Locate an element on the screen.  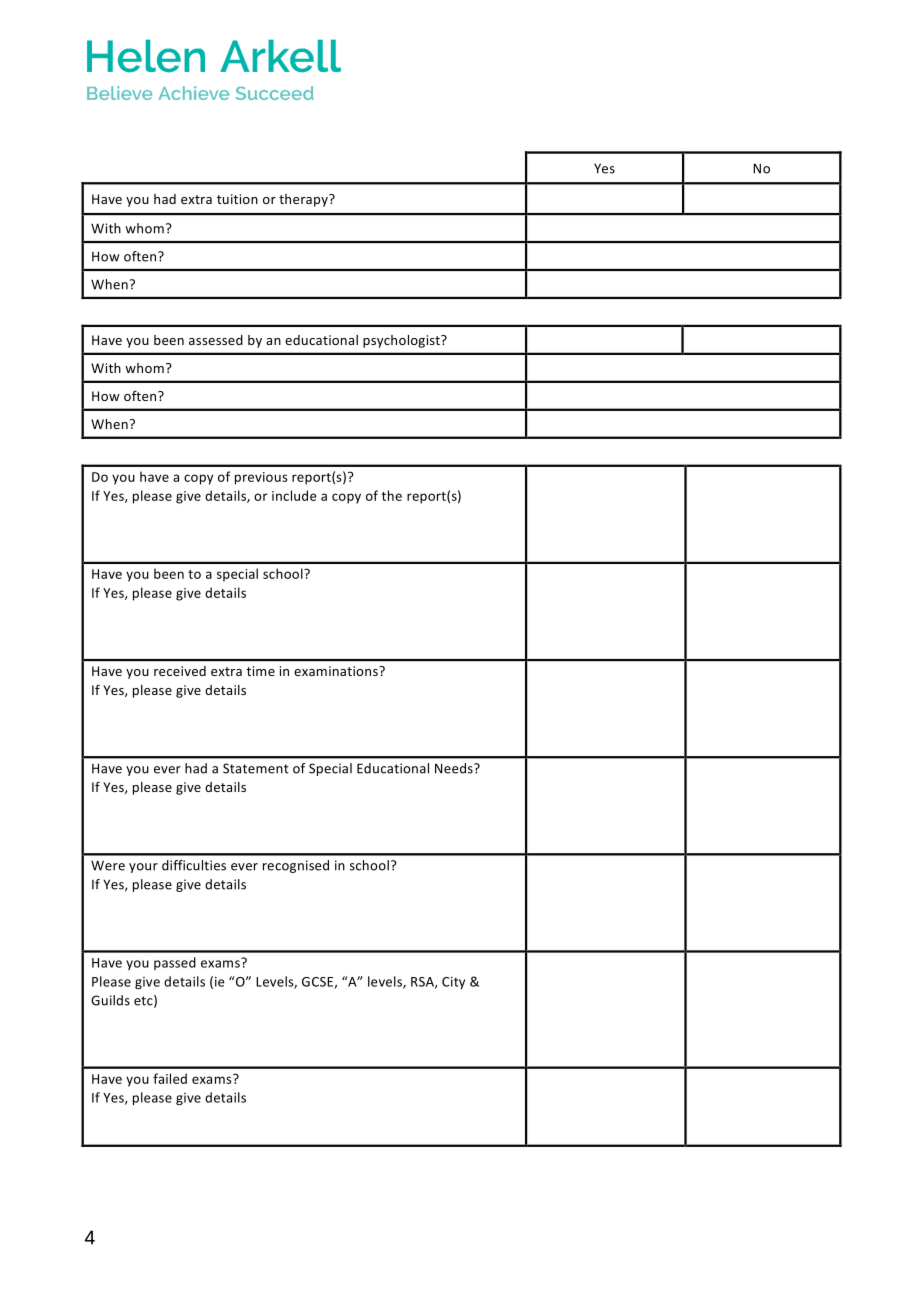
include is located at coordinates (294, 495).
